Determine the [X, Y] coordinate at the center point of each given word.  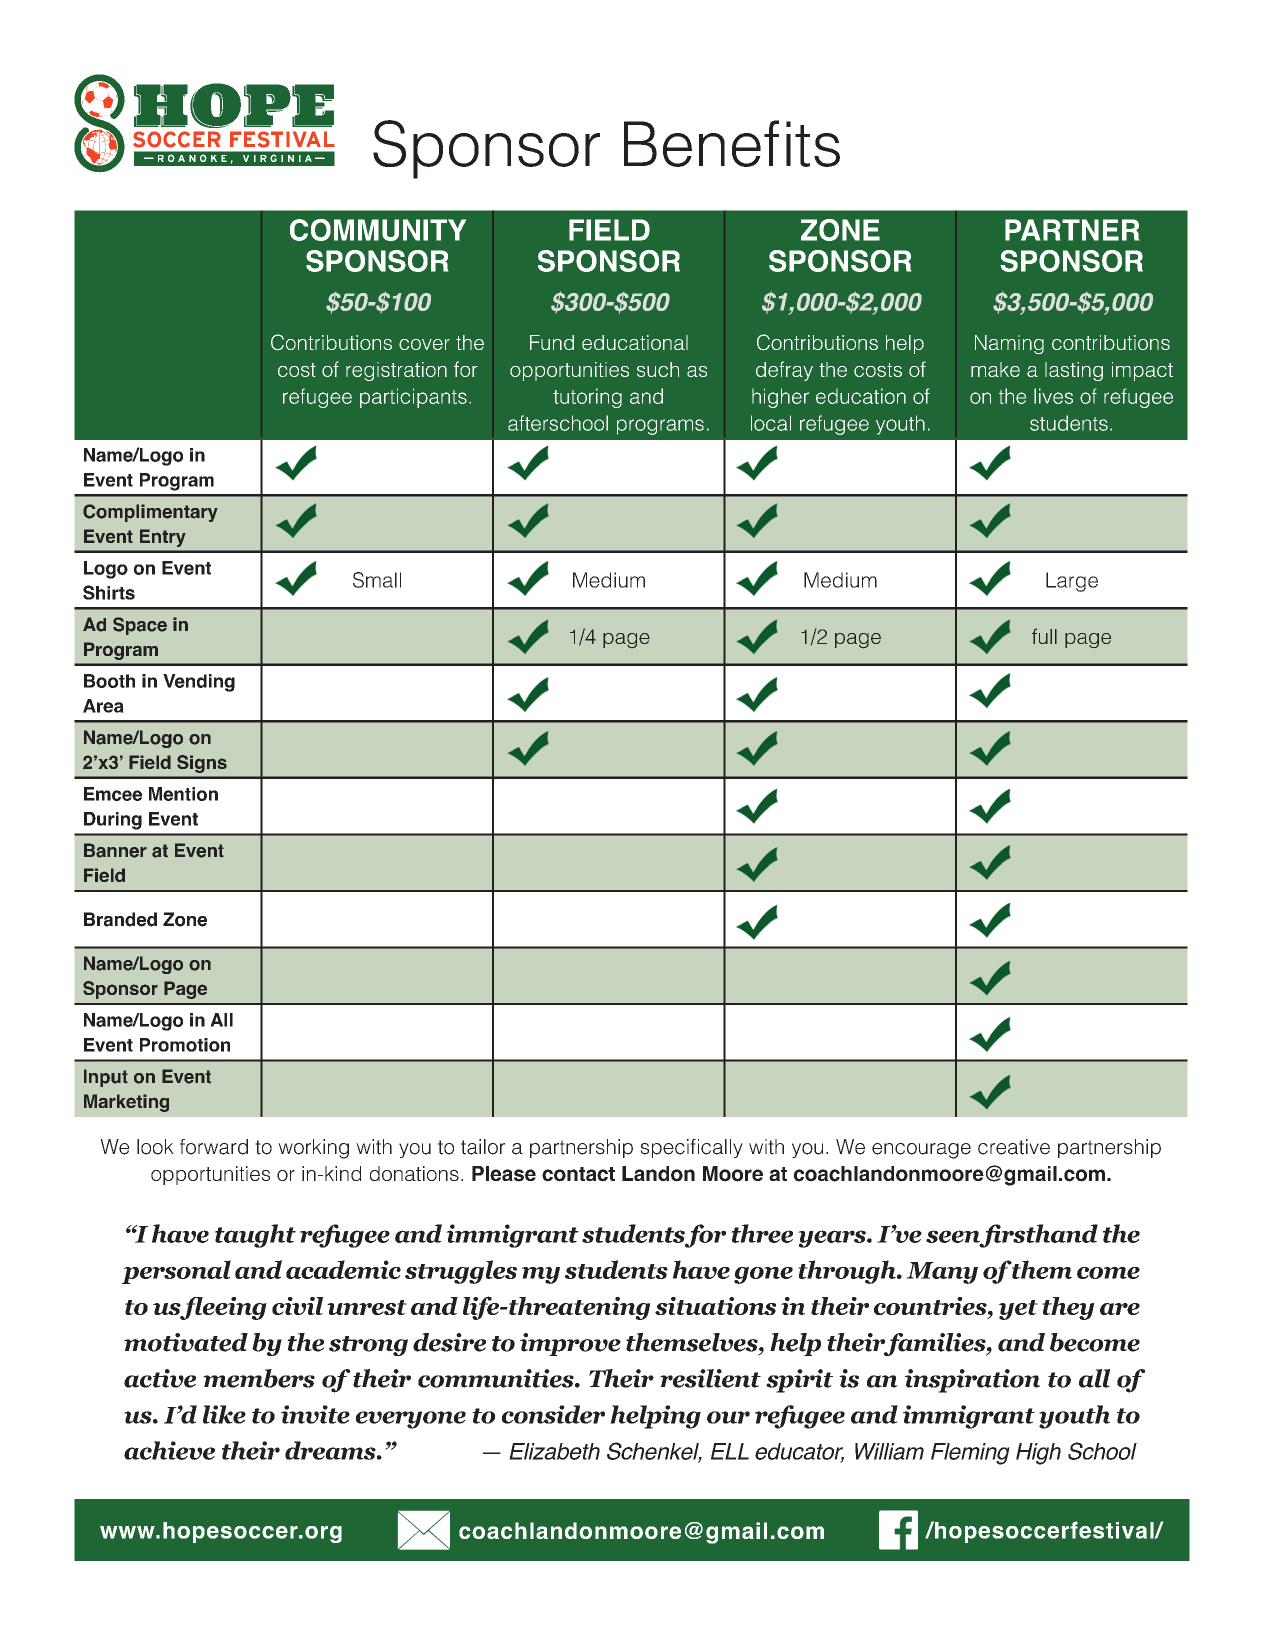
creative [1014, 1147]
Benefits [732, 143]
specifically [691, 1148]
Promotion [185, 1045]
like [224, 1414]
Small [377, 580]
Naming [1009, 344]
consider [553, 1414]
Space [140, 626]
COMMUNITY [378, 230]
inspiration [972, 1381]
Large [1072, 582]
